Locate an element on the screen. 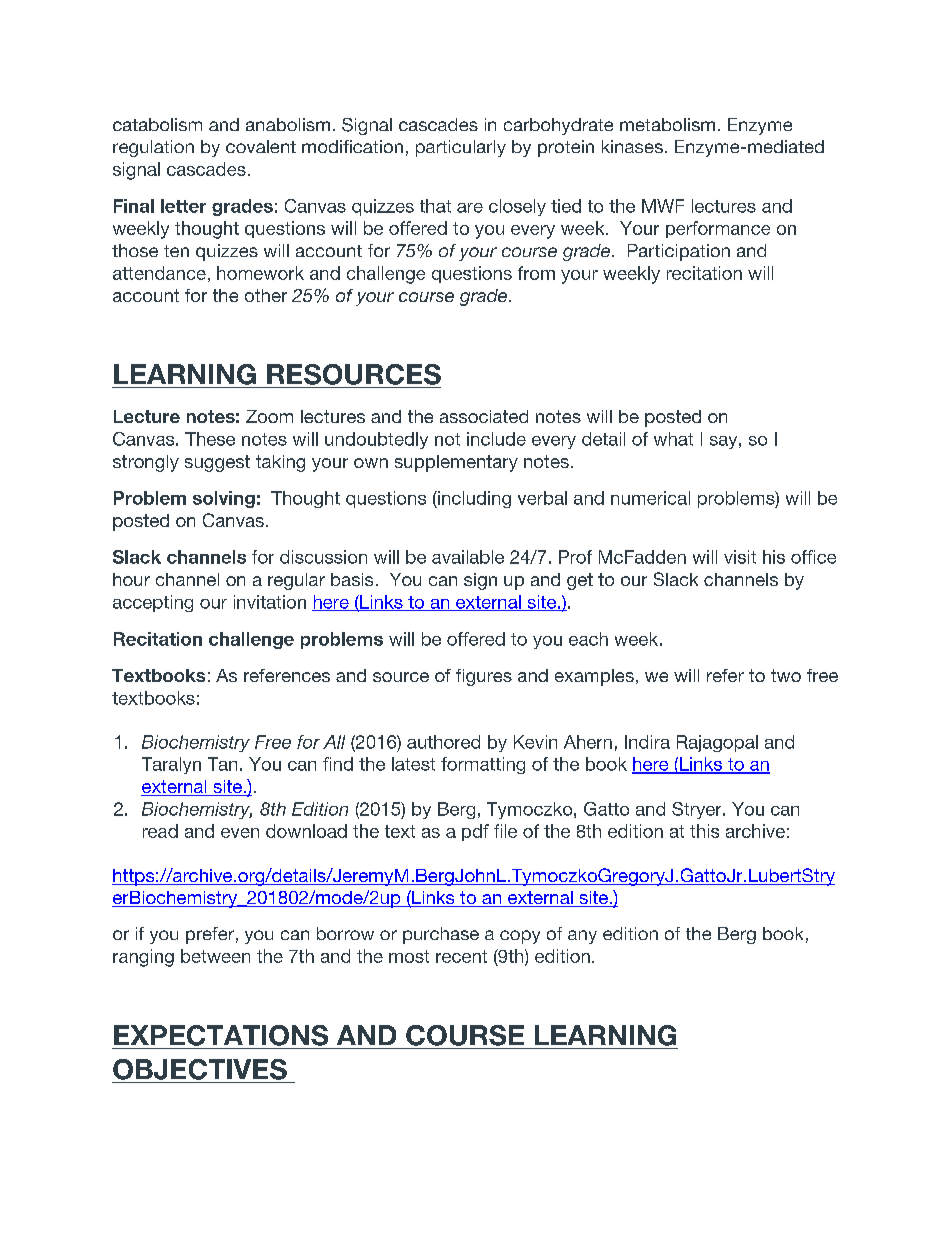 The height and width of the screenshot is (1233, 952). available is located at coordinates (468, 557).
